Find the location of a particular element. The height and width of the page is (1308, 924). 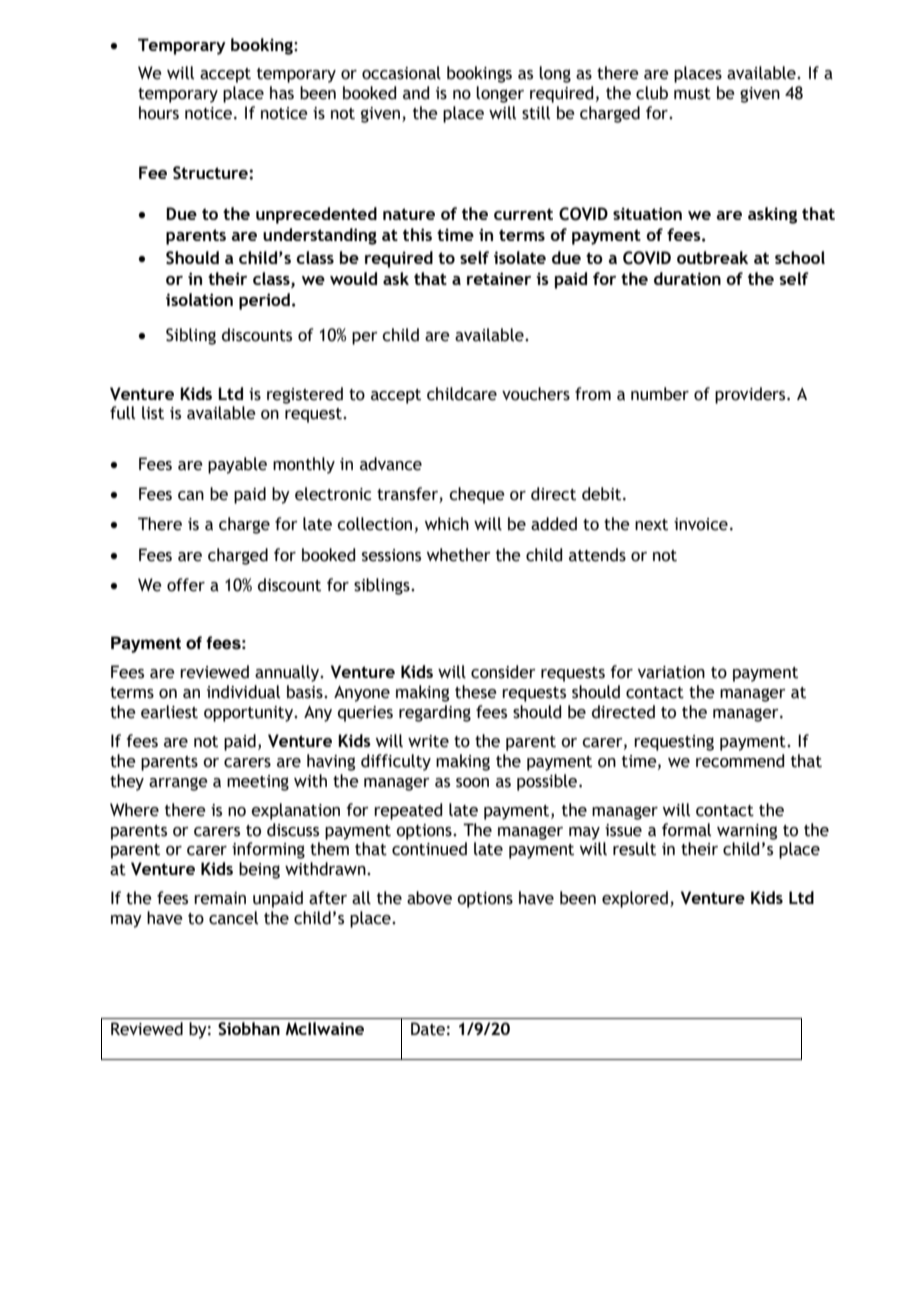

whether is located at coordinates (459, 555).
